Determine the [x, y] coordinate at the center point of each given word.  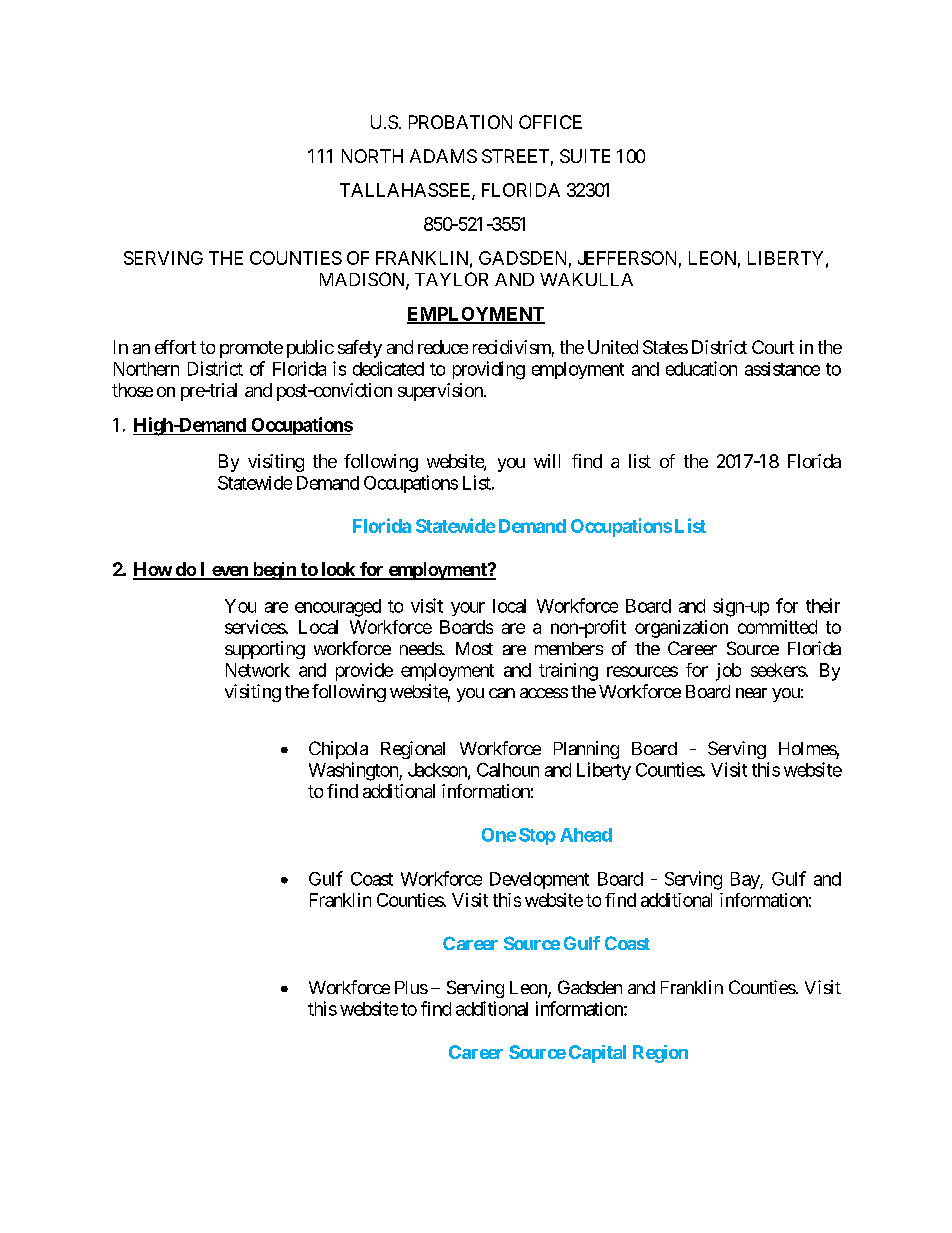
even [230, 572]
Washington [354, 771]
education [701, 368]
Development [539, 880]
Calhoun [508, 770]
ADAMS [443, 156]
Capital [597, 1054]
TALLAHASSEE [406, 191]
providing [489, 370]
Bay [746, 880]
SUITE [585, 156]
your [468, 609]
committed [777, 627]
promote [251, 349]
